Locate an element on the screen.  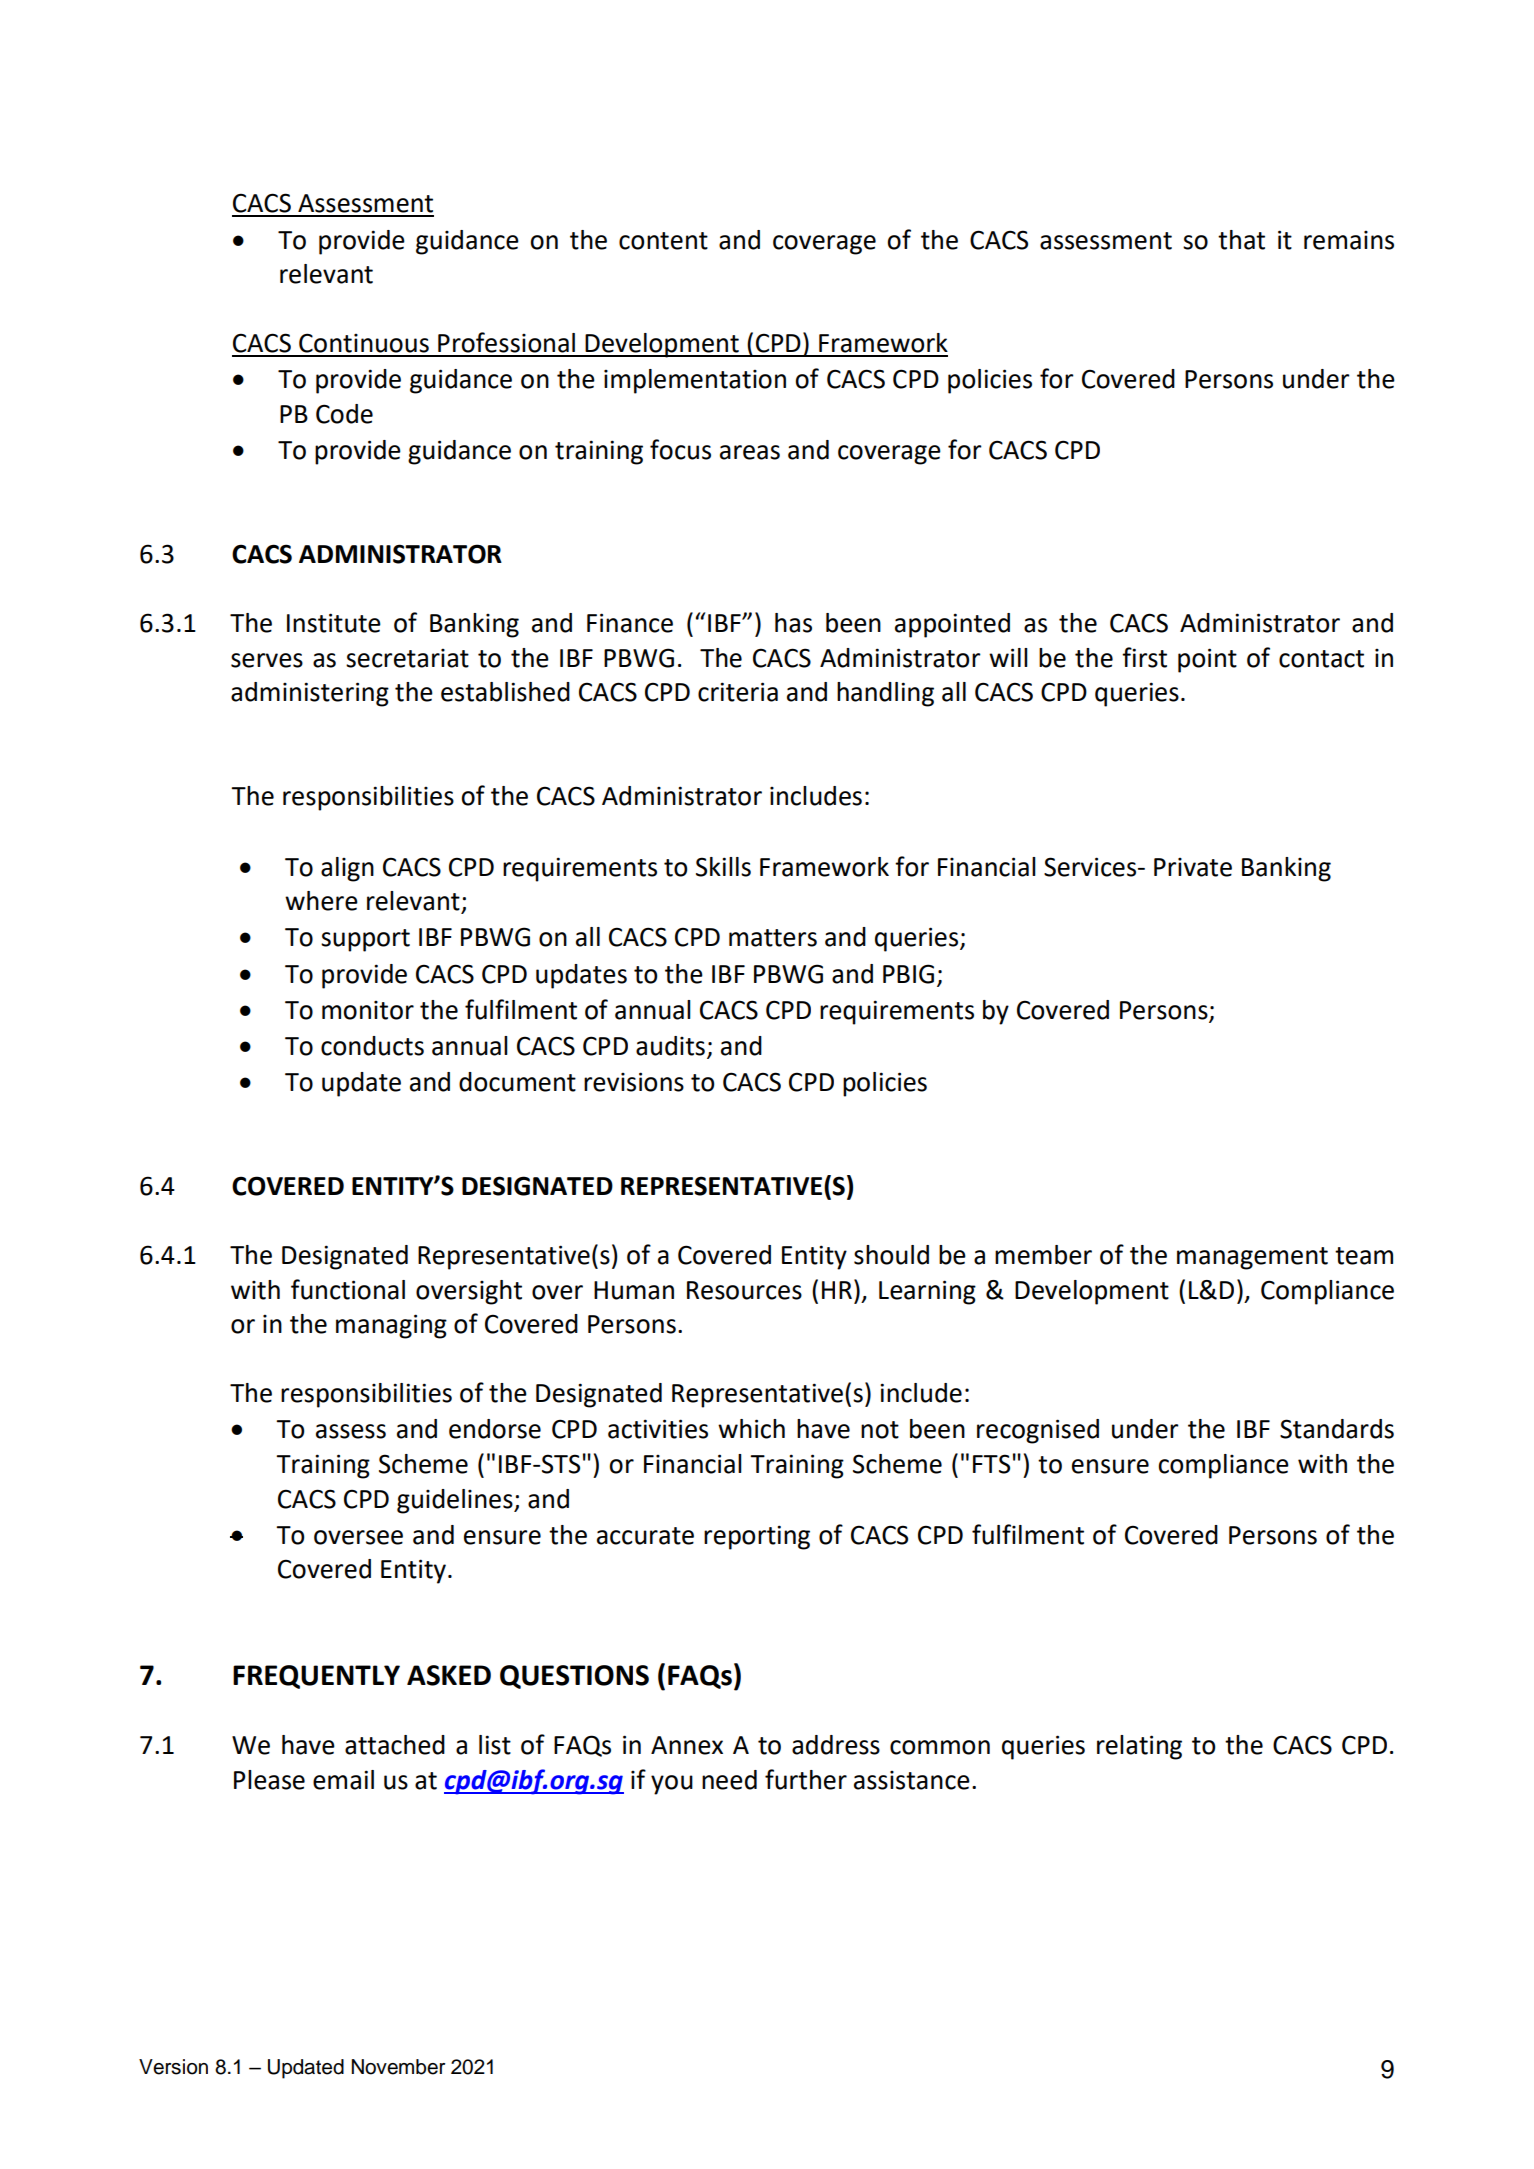
that is located at coordinates (1241, 240).
